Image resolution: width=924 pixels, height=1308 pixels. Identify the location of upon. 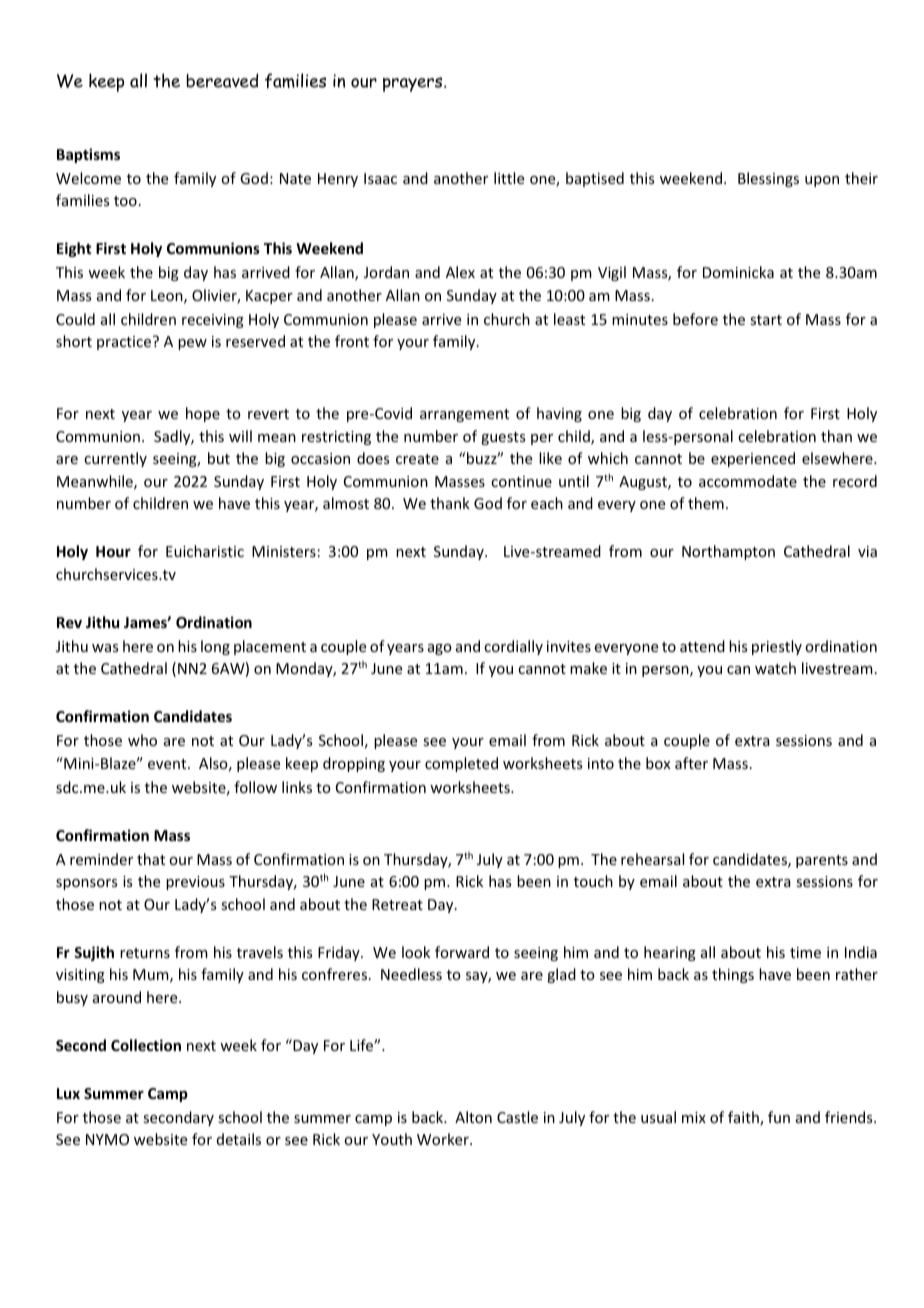
(822, 181).
